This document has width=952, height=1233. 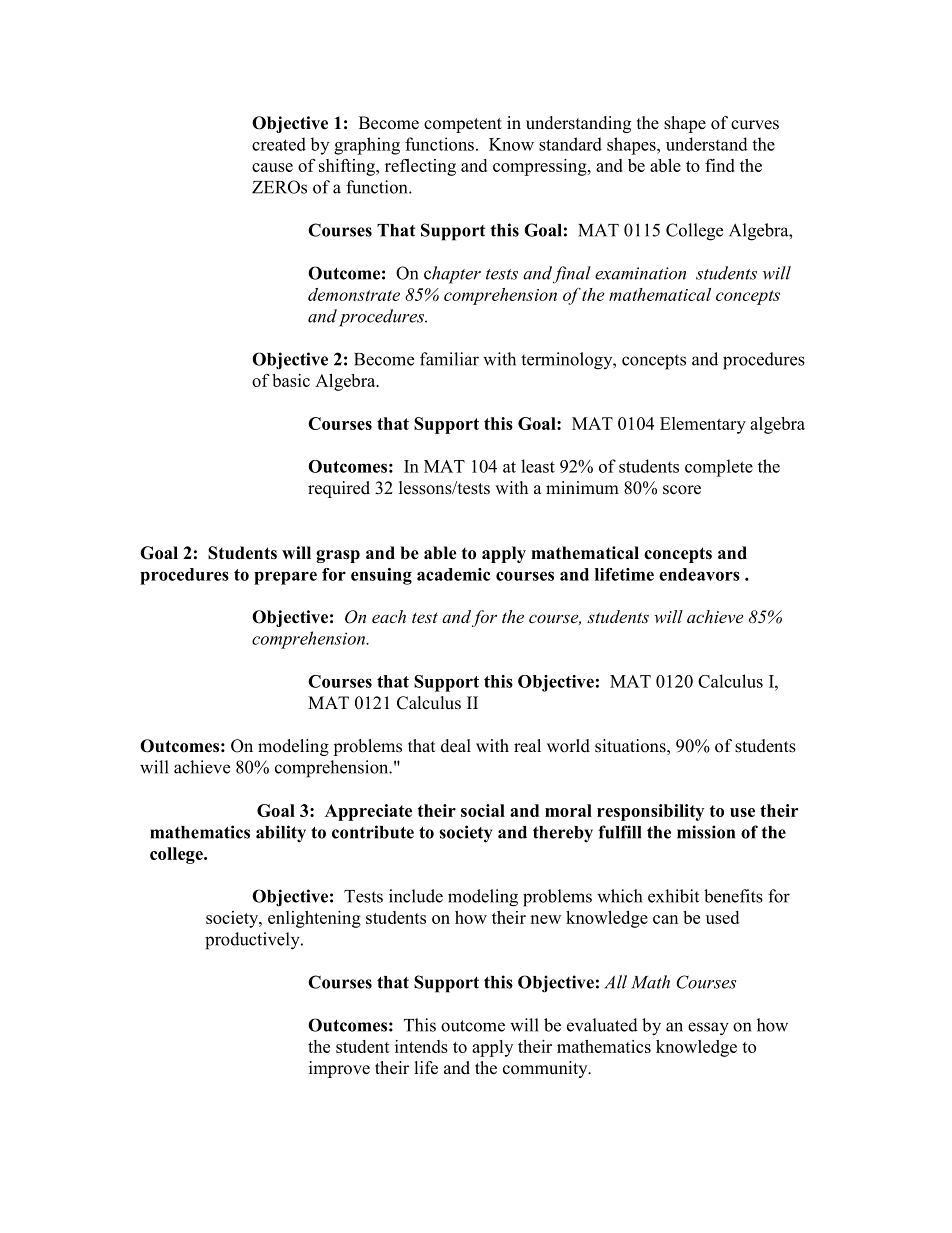 What do you see at coordinates (541, 167) in the document?
I see `compressing` at bounding box center [541, 167].
